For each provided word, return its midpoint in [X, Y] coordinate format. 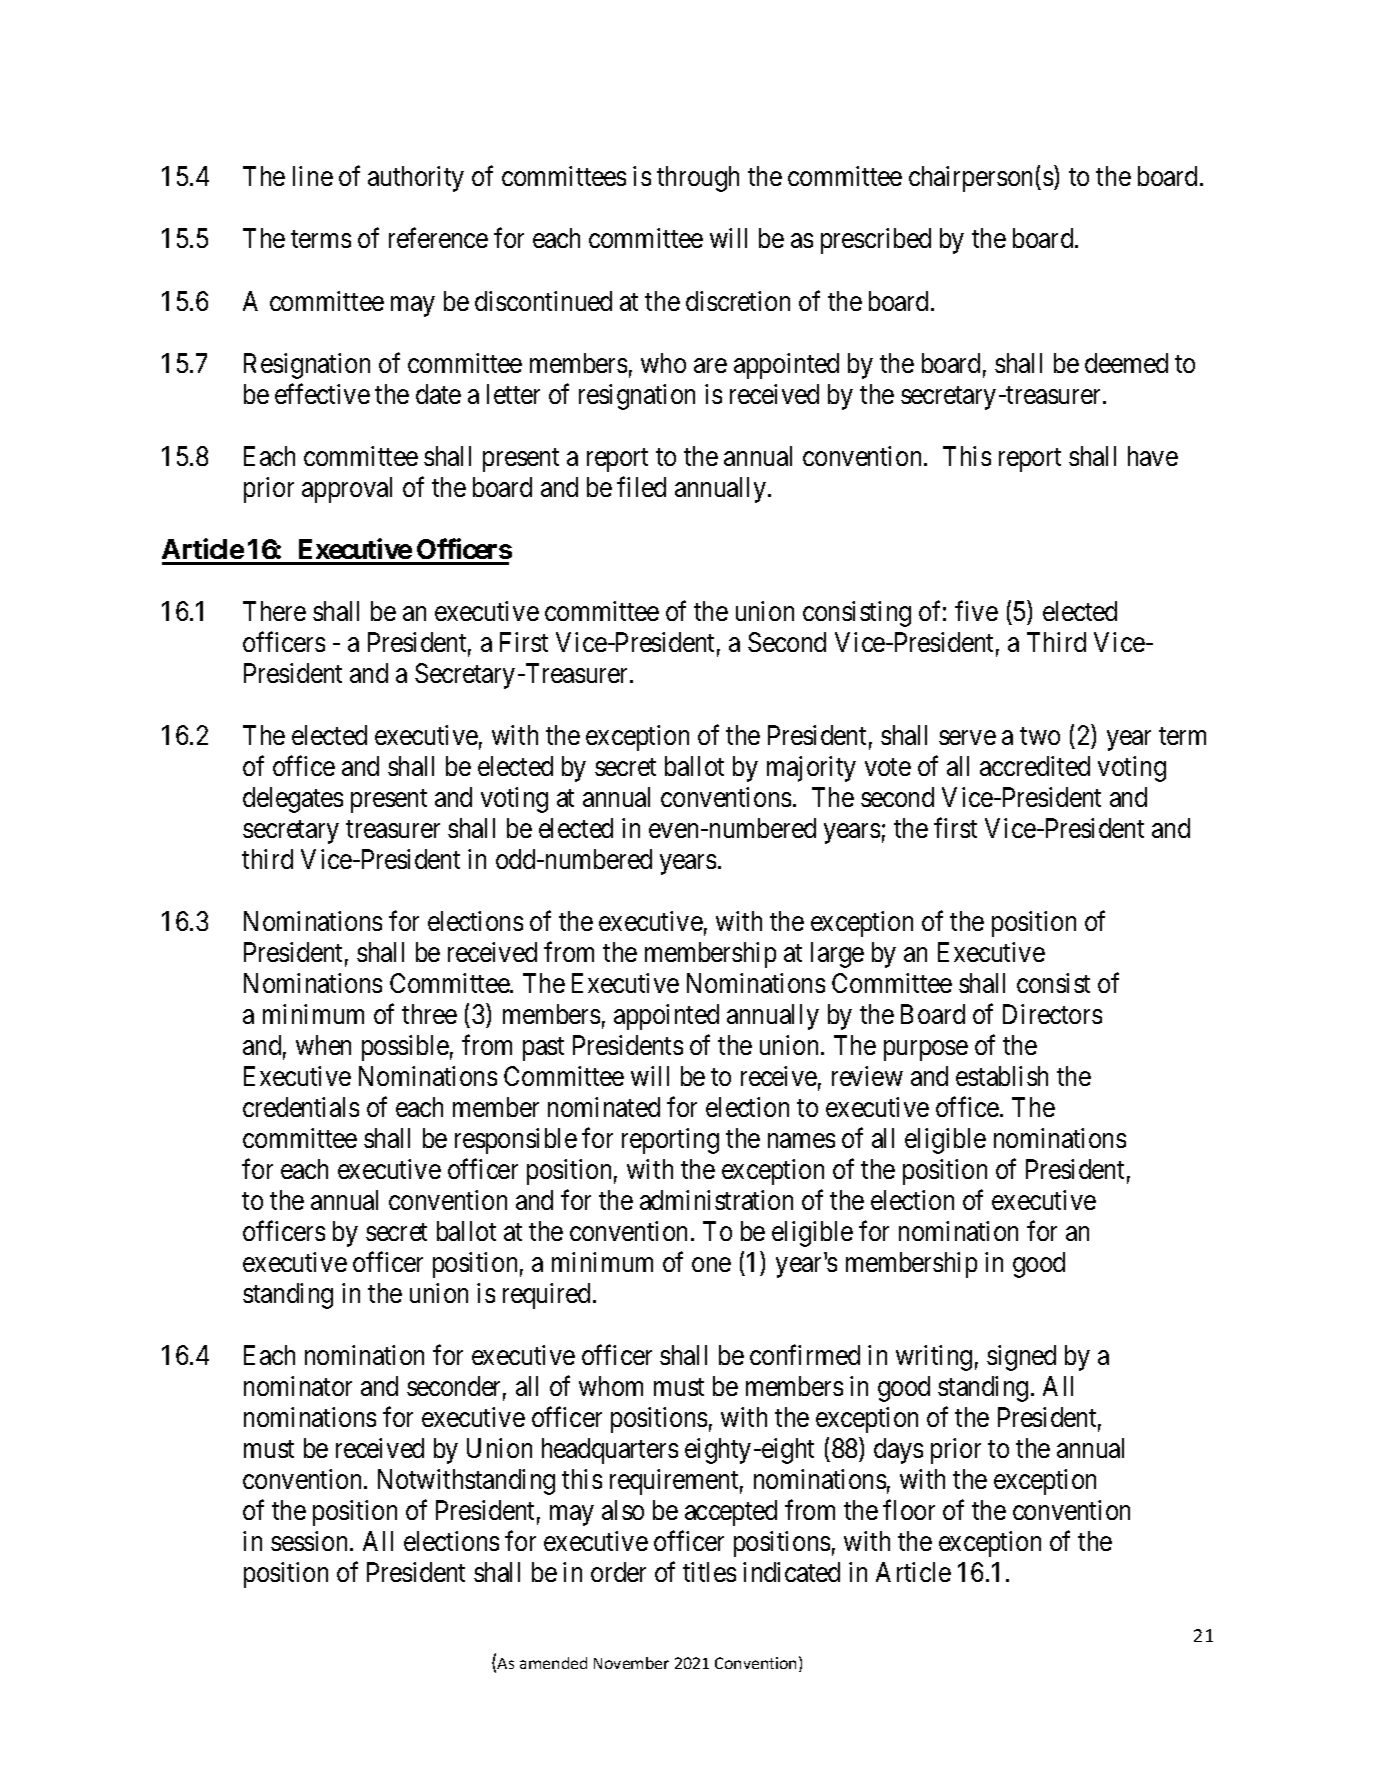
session [311, 1541]
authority [416, 179]
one [711, 1265]
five [976, 610]
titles [709, 1572]
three [429, 1014]
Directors [1052, 1014]
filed [641, 486]
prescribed [876, 241]
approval [347, 490]
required [546, 1296]
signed [1021, 1358]
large [837, 955]
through [698, 179]
